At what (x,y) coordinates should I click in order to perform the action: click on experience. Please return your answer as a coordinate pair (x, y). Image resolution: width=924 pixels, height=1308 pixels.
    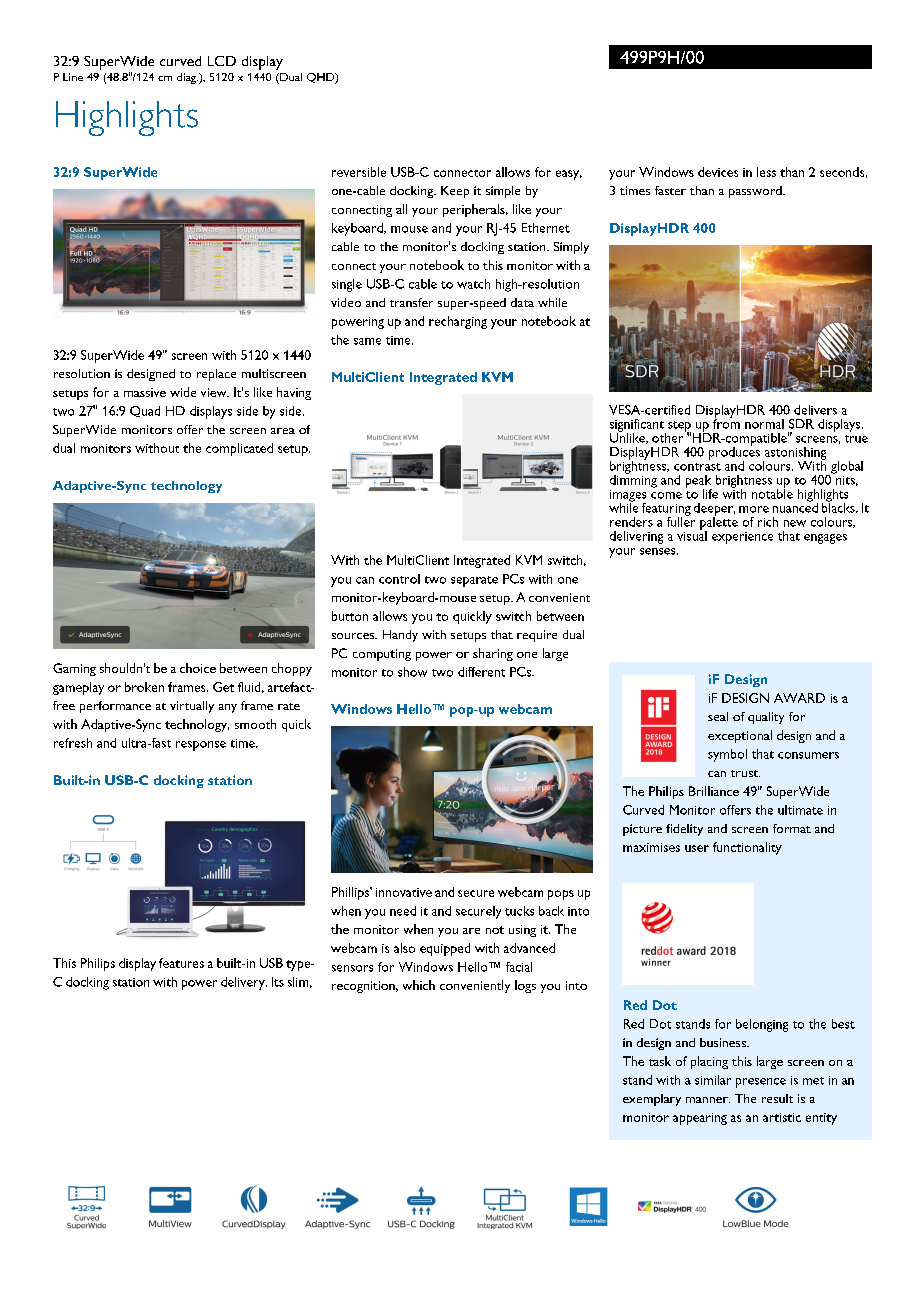
    Looking at the image, I should click on (742, 538).
